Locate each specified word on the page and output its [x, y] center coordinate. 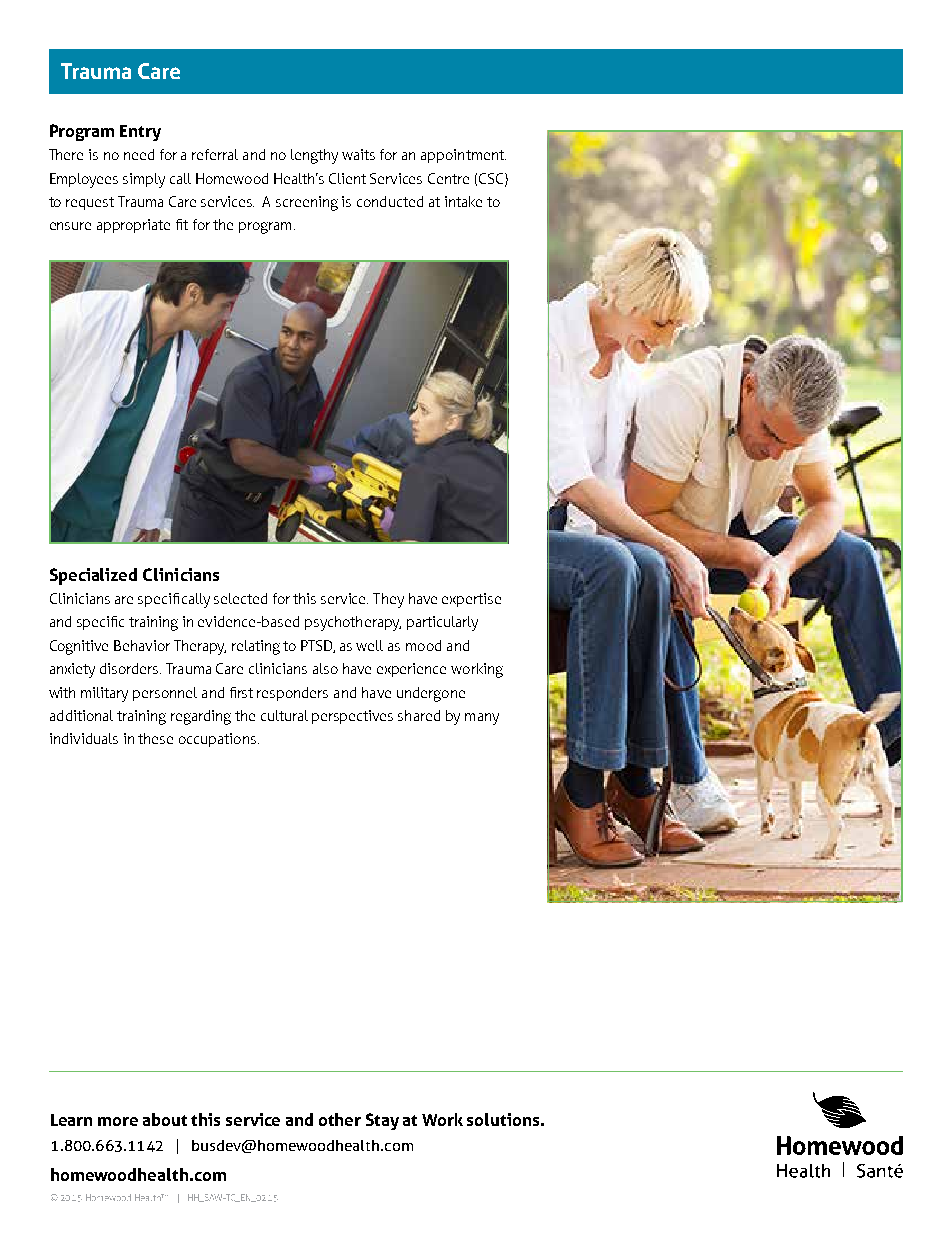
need [139, 154]
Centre [448, 178]
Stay [382, 1121]
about [165, 1119]
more [118, 1121]
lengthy [314, 156]
